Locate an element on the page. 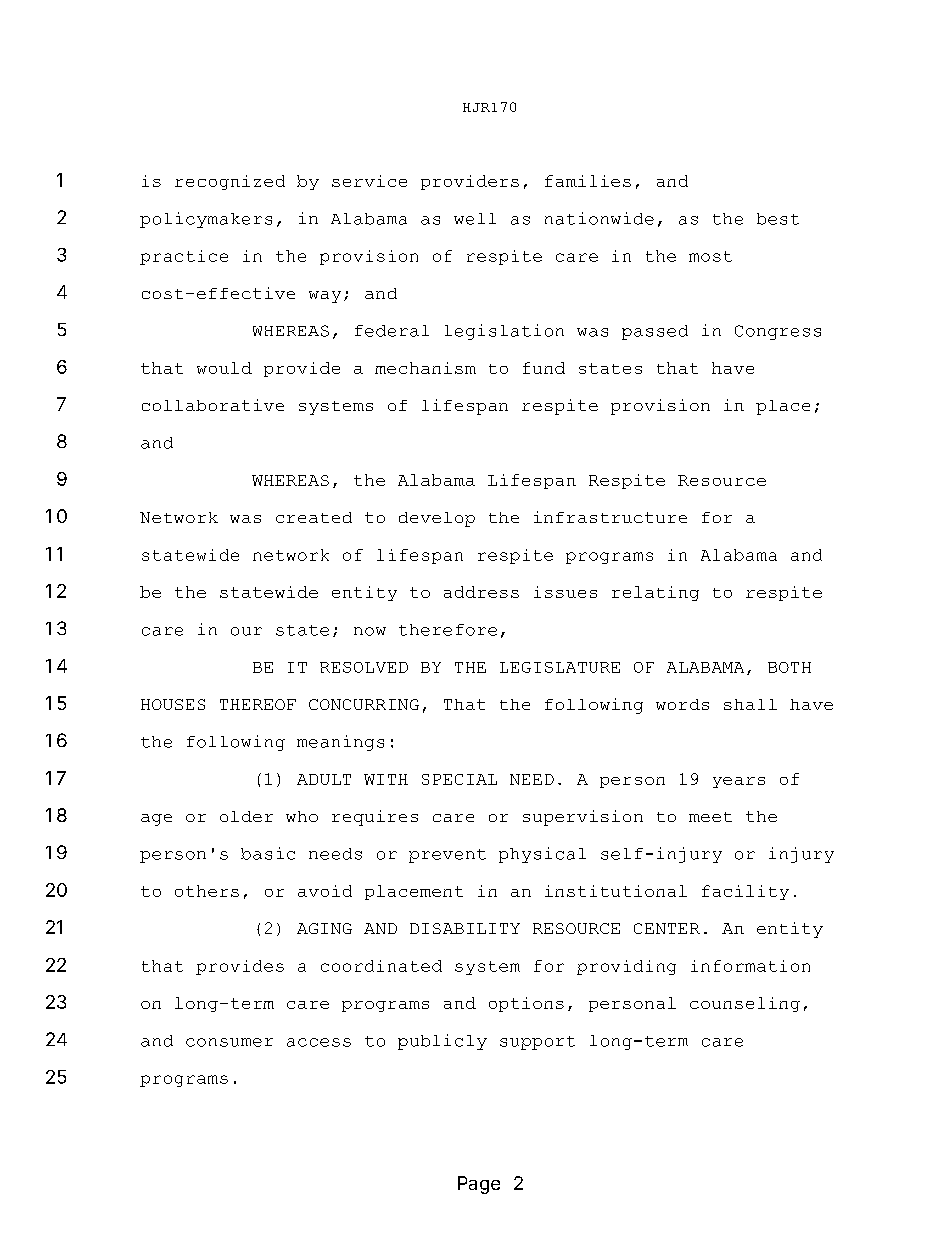  words is located at coordinates (682, 704).
